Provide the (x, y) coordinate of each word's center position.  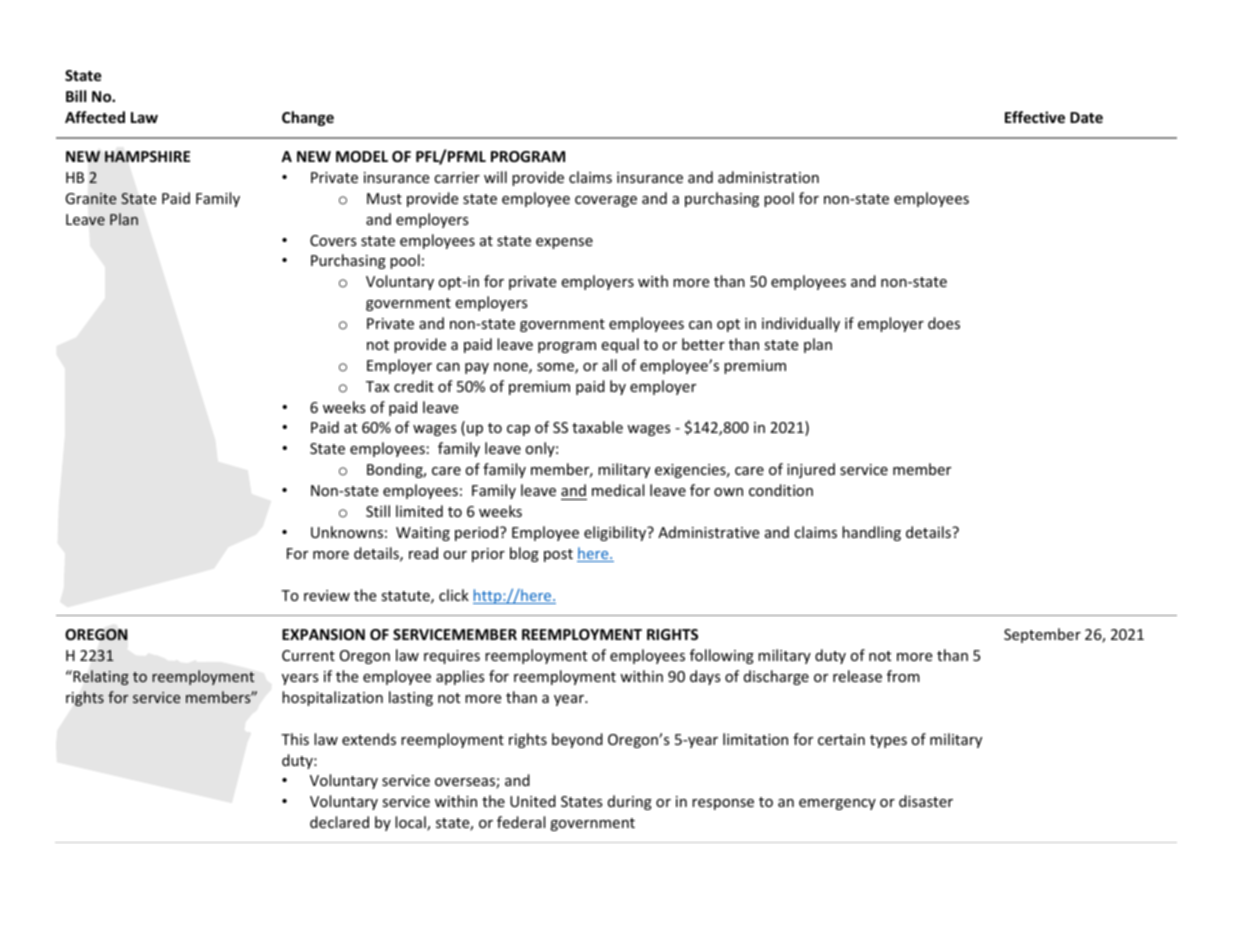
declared (339, 822)
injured (811, 470)
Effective (1035, 117)
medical (618, 490)
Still (378, 511)
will (495, 177)
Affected (95, 117)
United (533, 801)
